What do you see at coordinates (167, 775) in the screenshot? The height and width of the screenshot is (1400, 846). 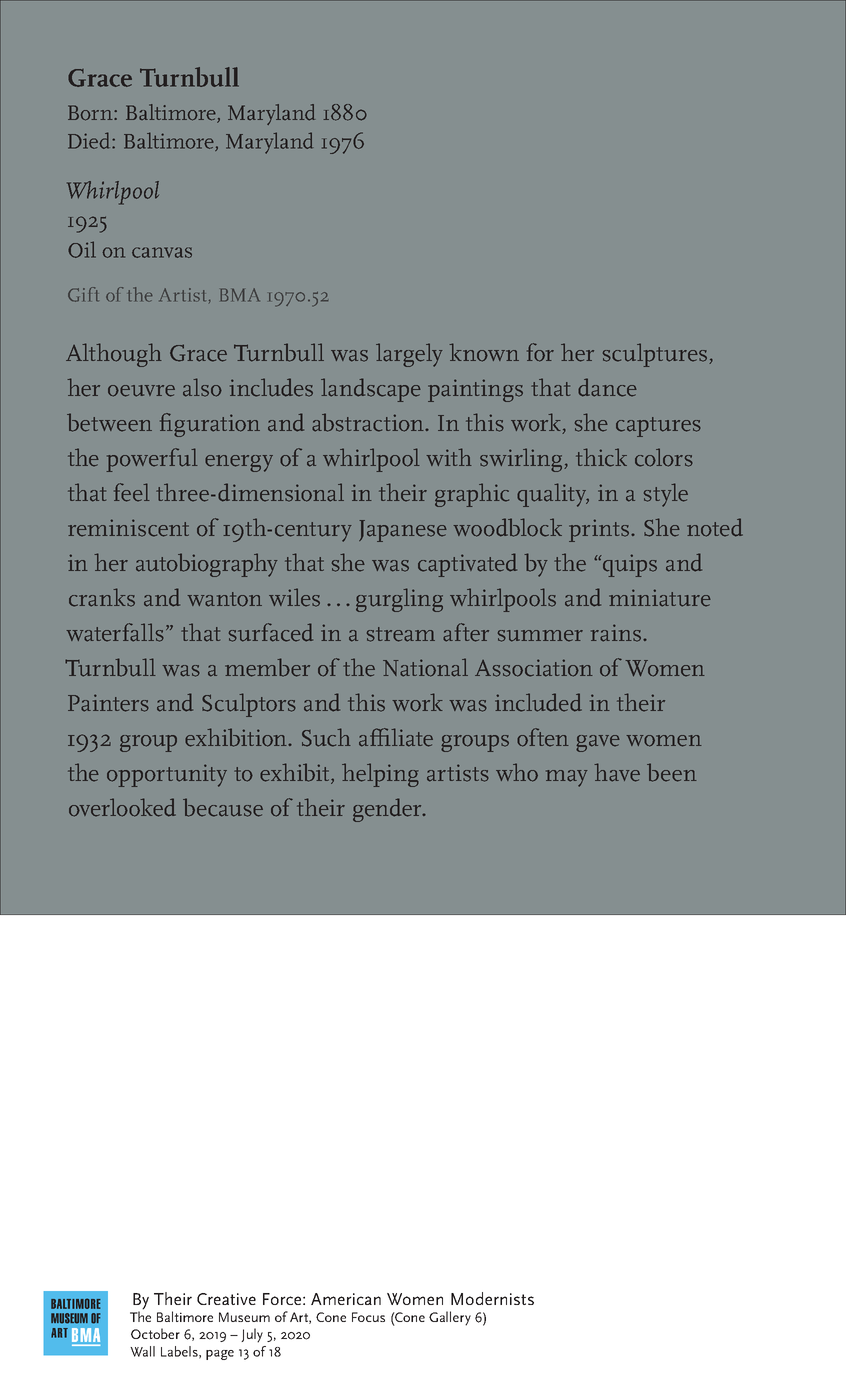 I see `opportunity` at bounding box center [167, 775].
